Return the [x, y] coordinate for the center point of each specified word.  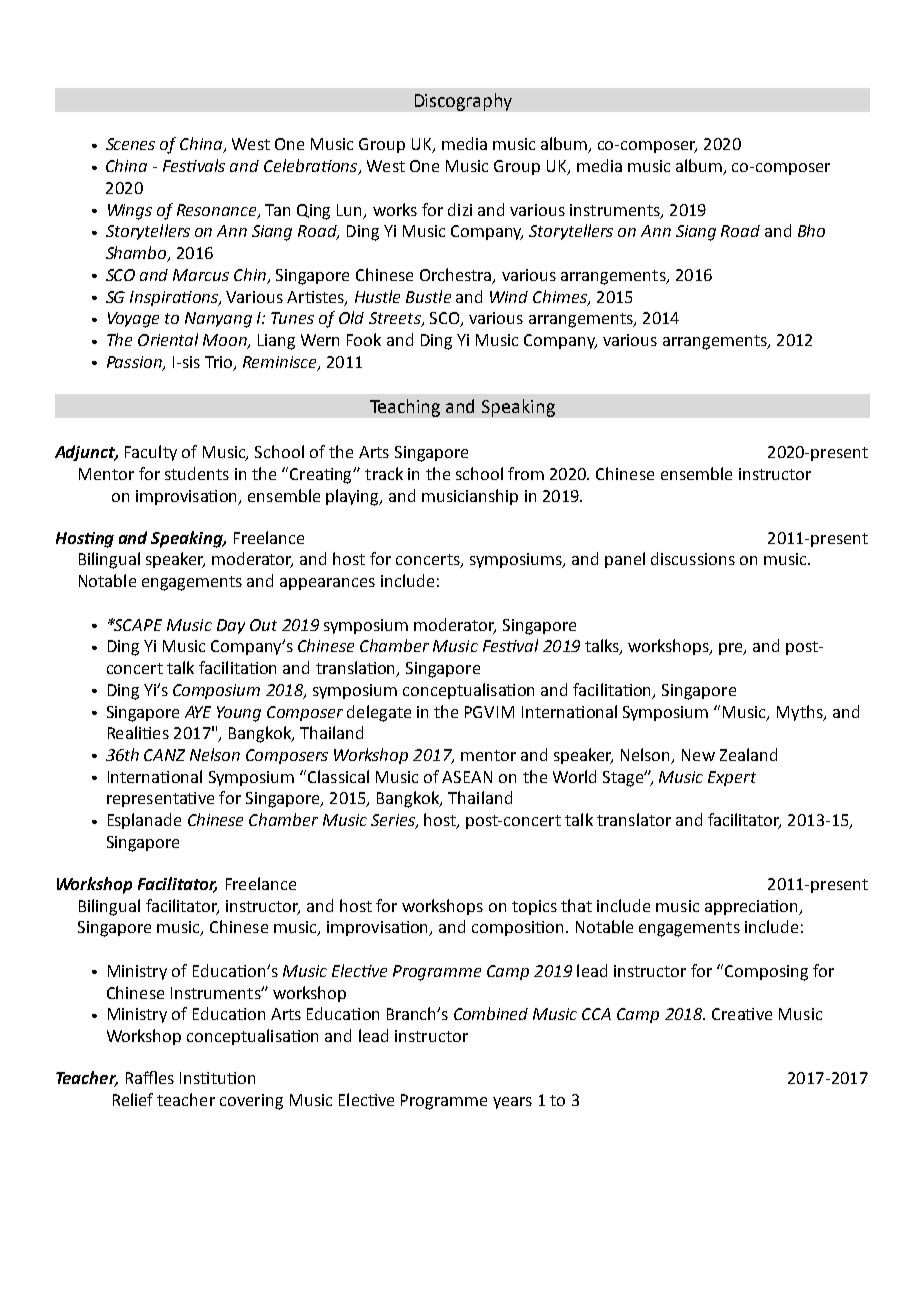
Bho [811, 230]
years [512, 1103]
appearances [327, 584]
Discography [463, 102]
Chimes [561, 297]
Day [231, 626]
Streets [396, 319]
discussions [693, 558]
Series [394, 821]
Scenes [130, 144]
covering [251, 1102]
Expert [732, 778]
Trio [220, 363]
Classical [338, 776]
